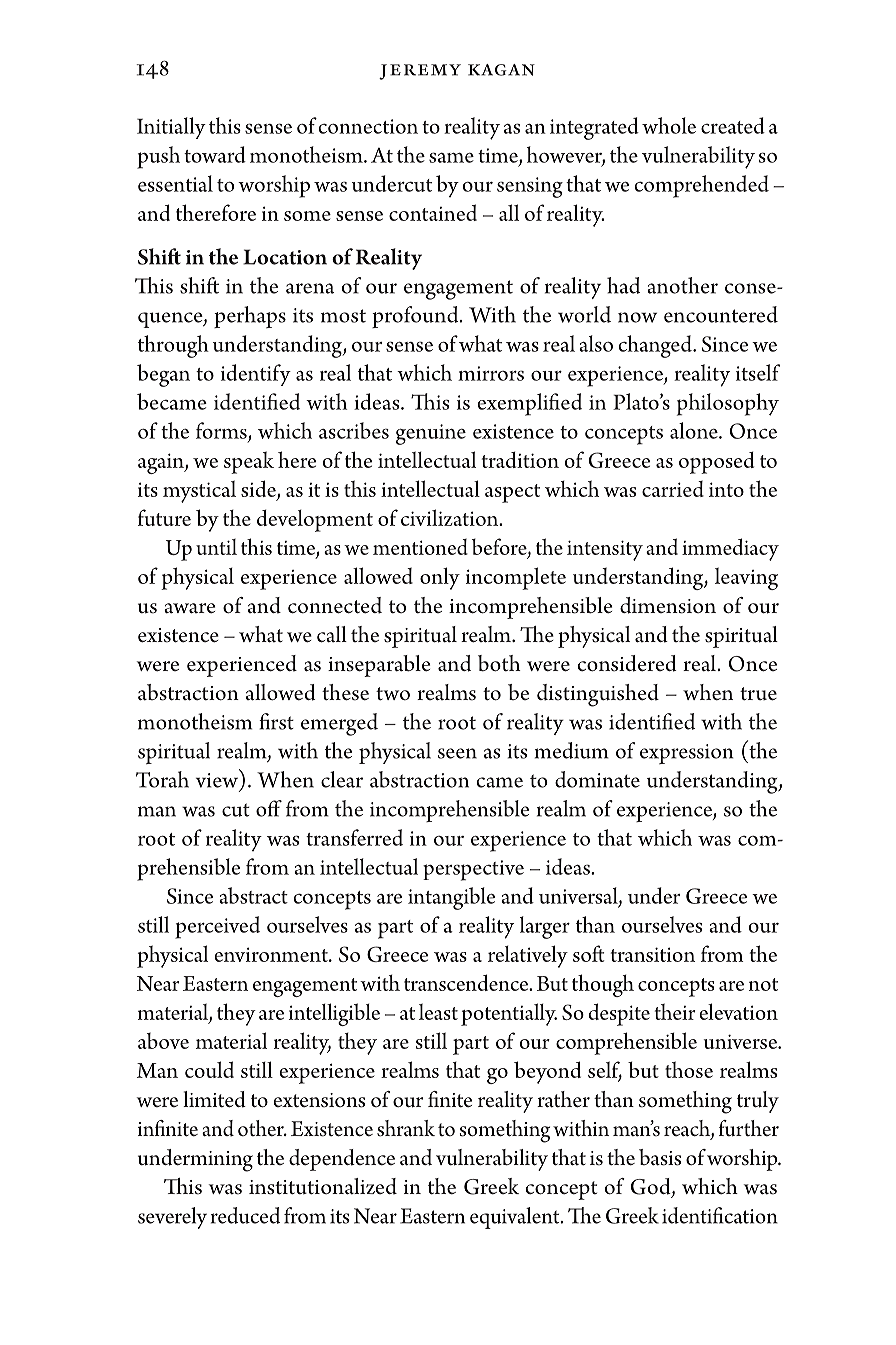 The image size is (896, 1345). What do you see at coordinates (217, 927) in the page?
I see `perceived` at bounding box center [217, 927].
